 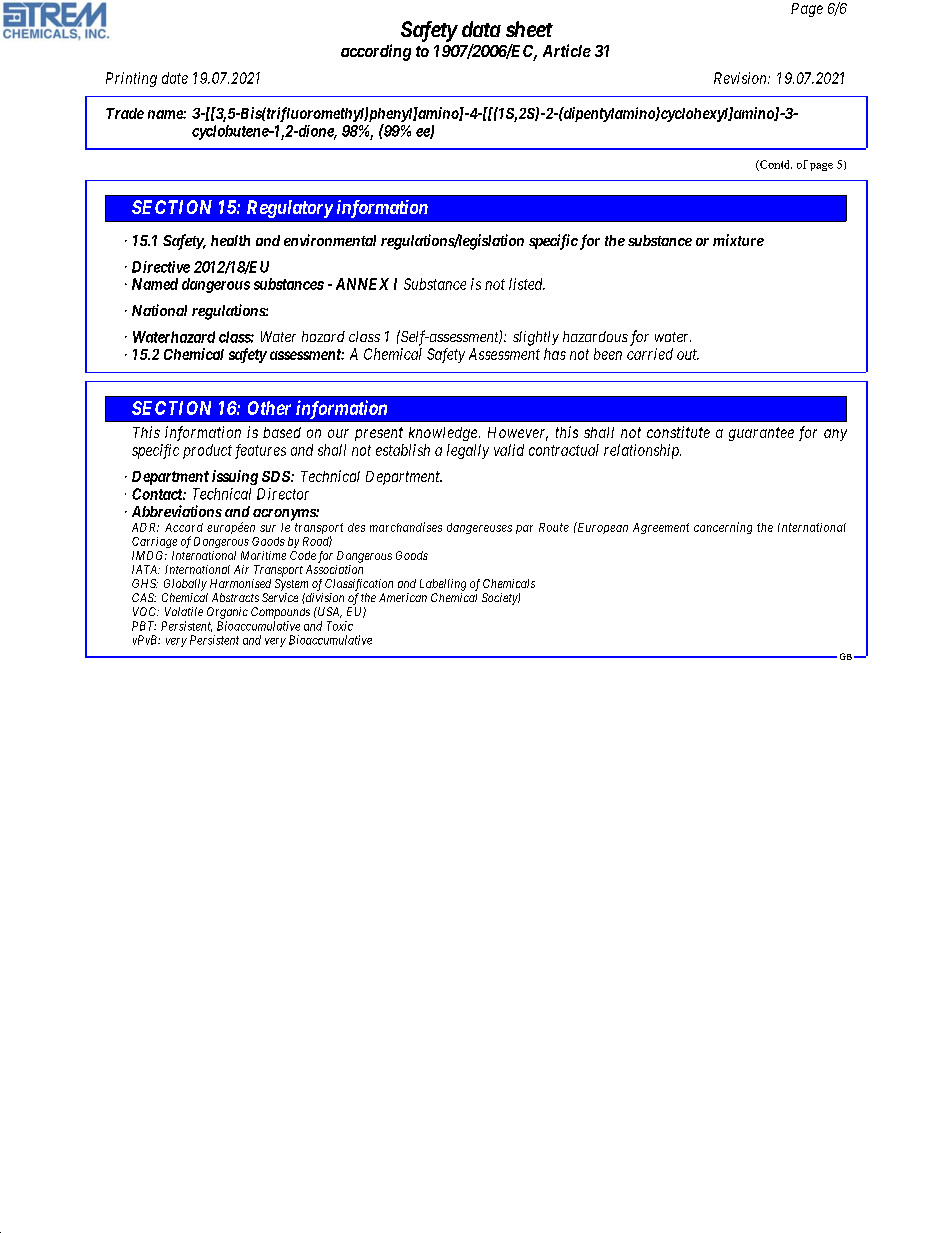 What do you see at coordinates (536, 338) in the screenshot?
I see `slightly` at bounding box center [536, 338].
